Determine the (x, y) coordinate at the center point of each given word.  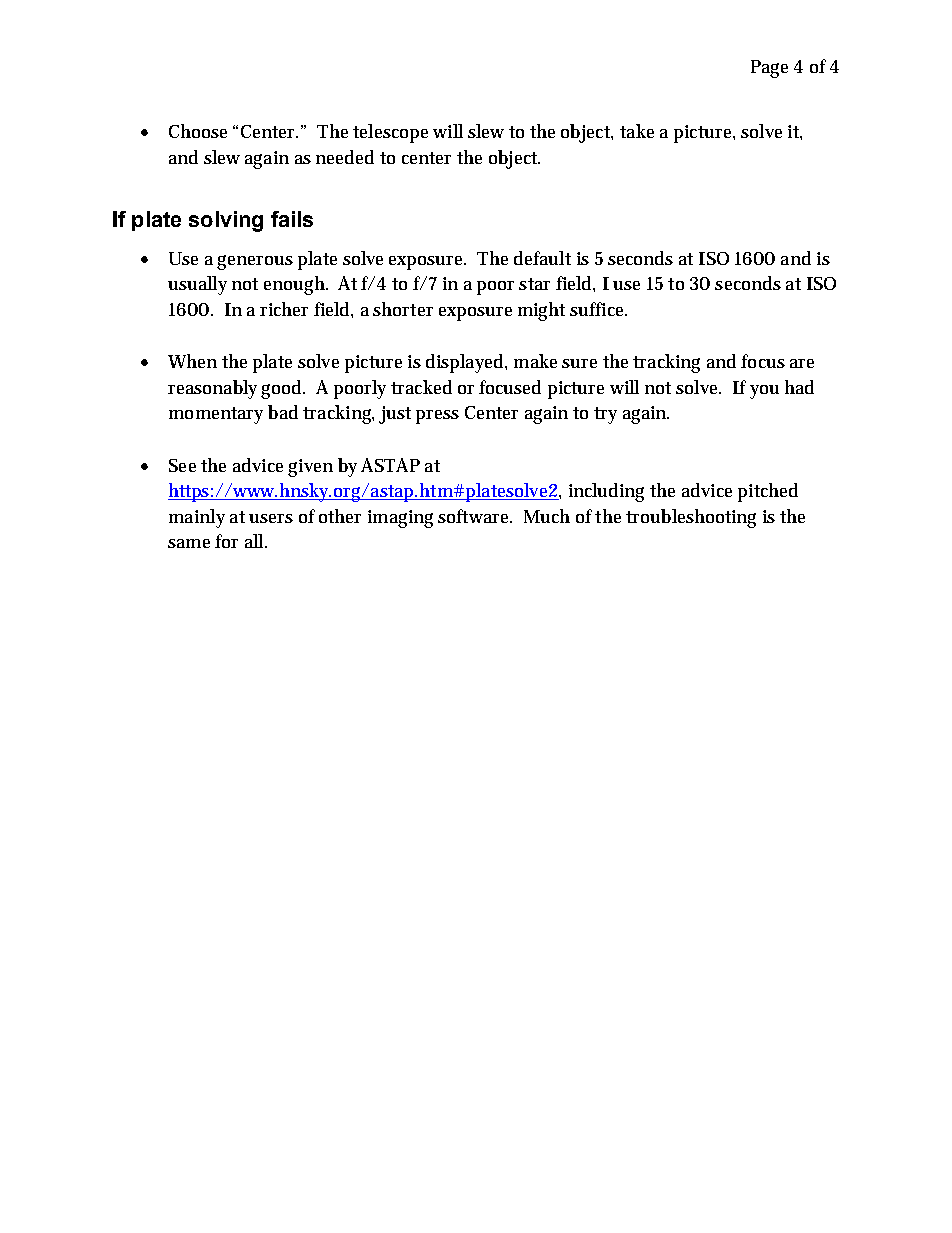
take (637, 131)
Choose (198, 131)
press (437, 417)
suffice (598, 309)
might (541, 311)
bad (283, 412)
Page (769, 69)
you (764, 392)
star (534, 284)
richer (284, 309)
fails (292, 219)
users (271, 518)
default (542, 258)
